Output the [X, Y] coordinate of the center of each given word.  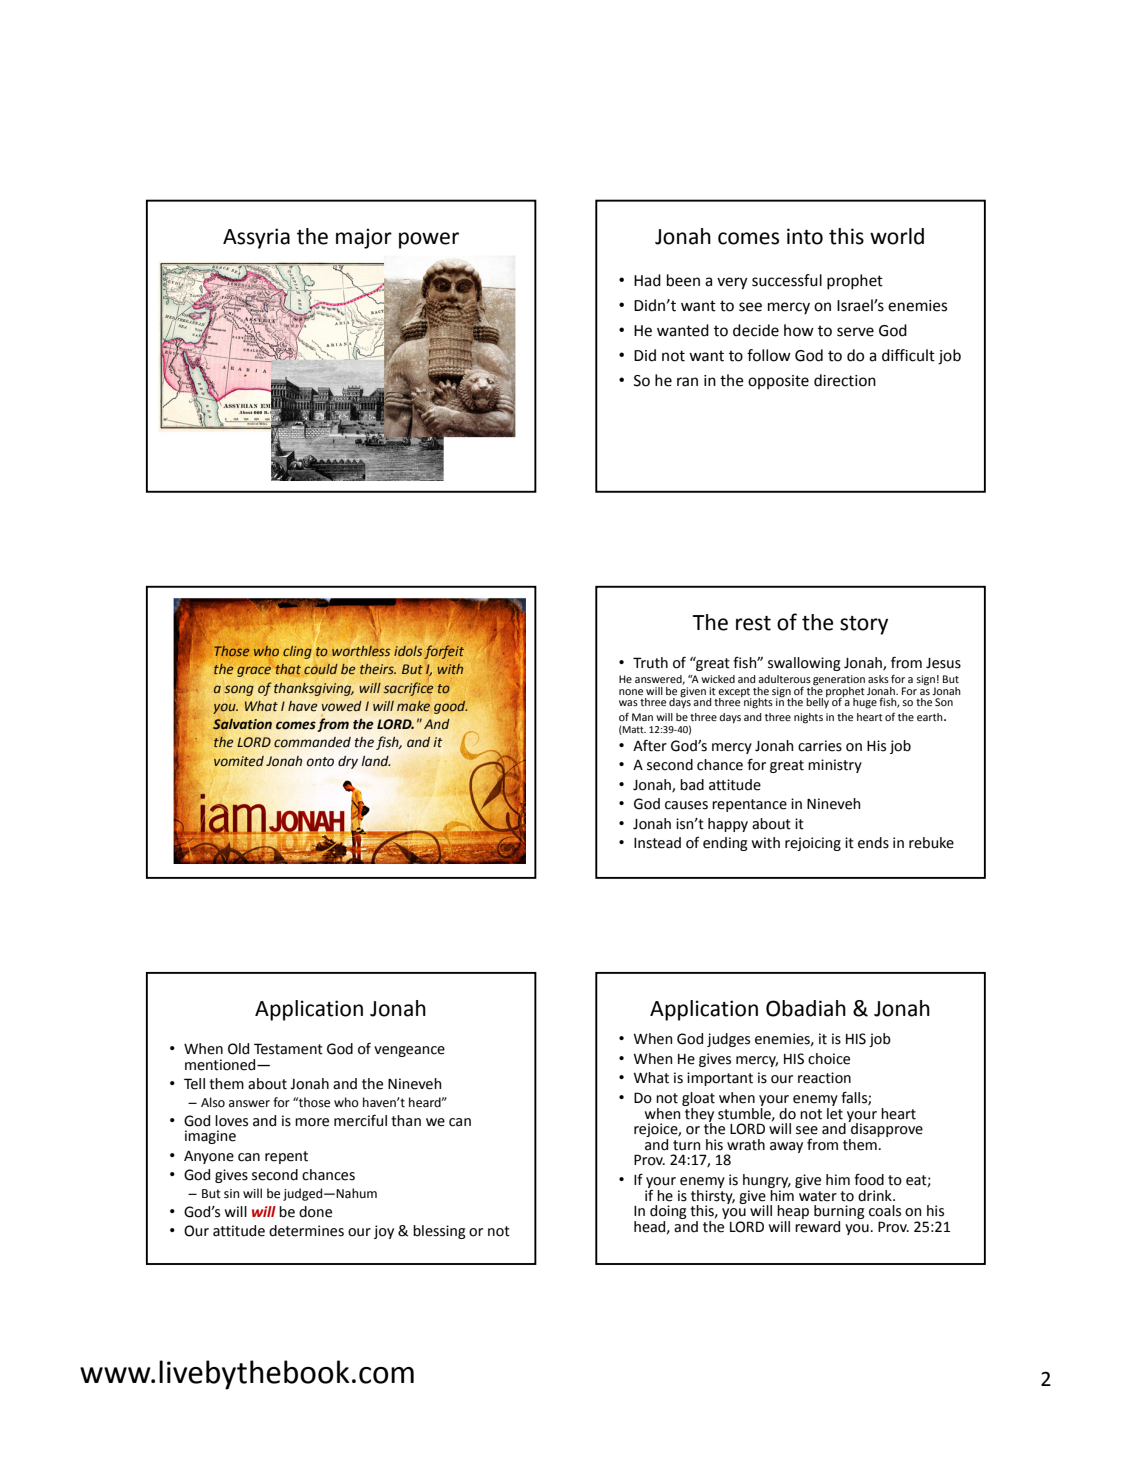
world [897, 236]
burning [839, 1213]
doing [668, 1213]
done [315, 1212]
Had [647, 280]
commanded [312, 742]
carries [820, 746]
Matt [633, 730]
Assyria [256, 238]
